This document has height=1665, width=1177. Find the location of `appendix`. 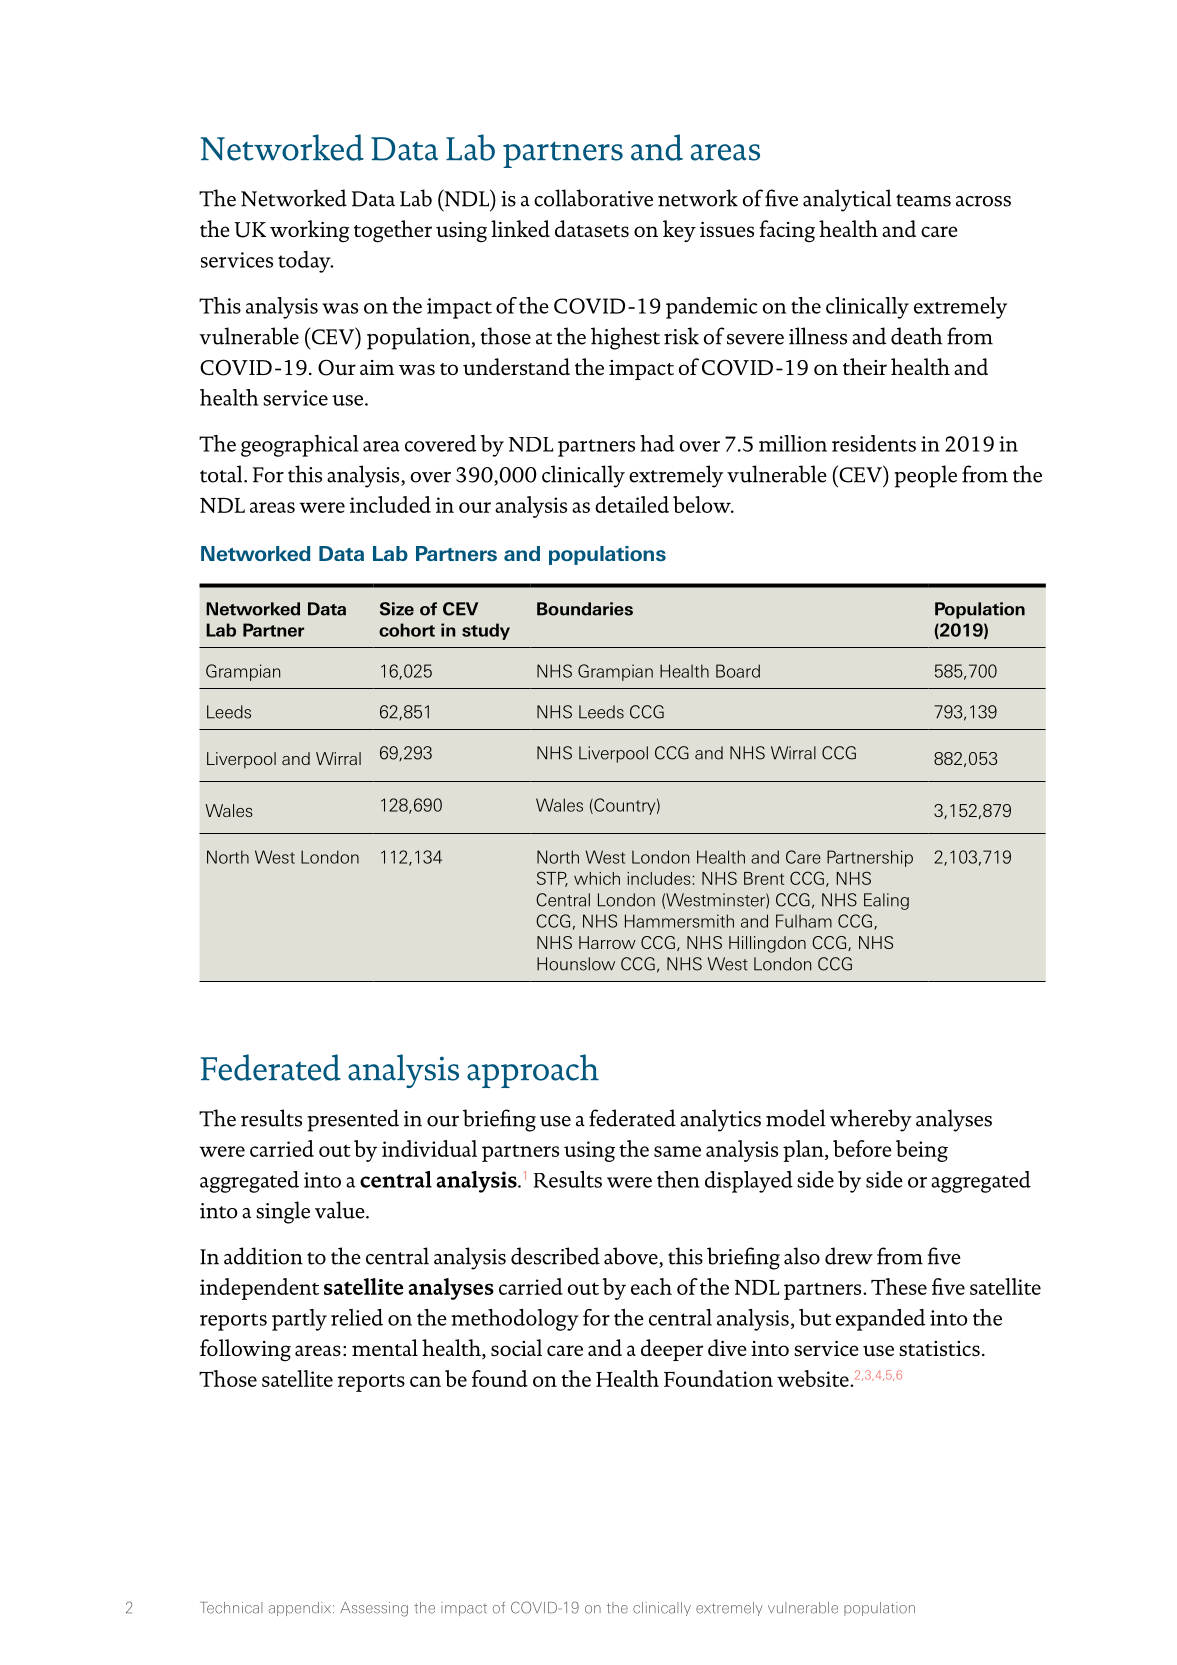

appendix is located at coordinates (300, 1609).
